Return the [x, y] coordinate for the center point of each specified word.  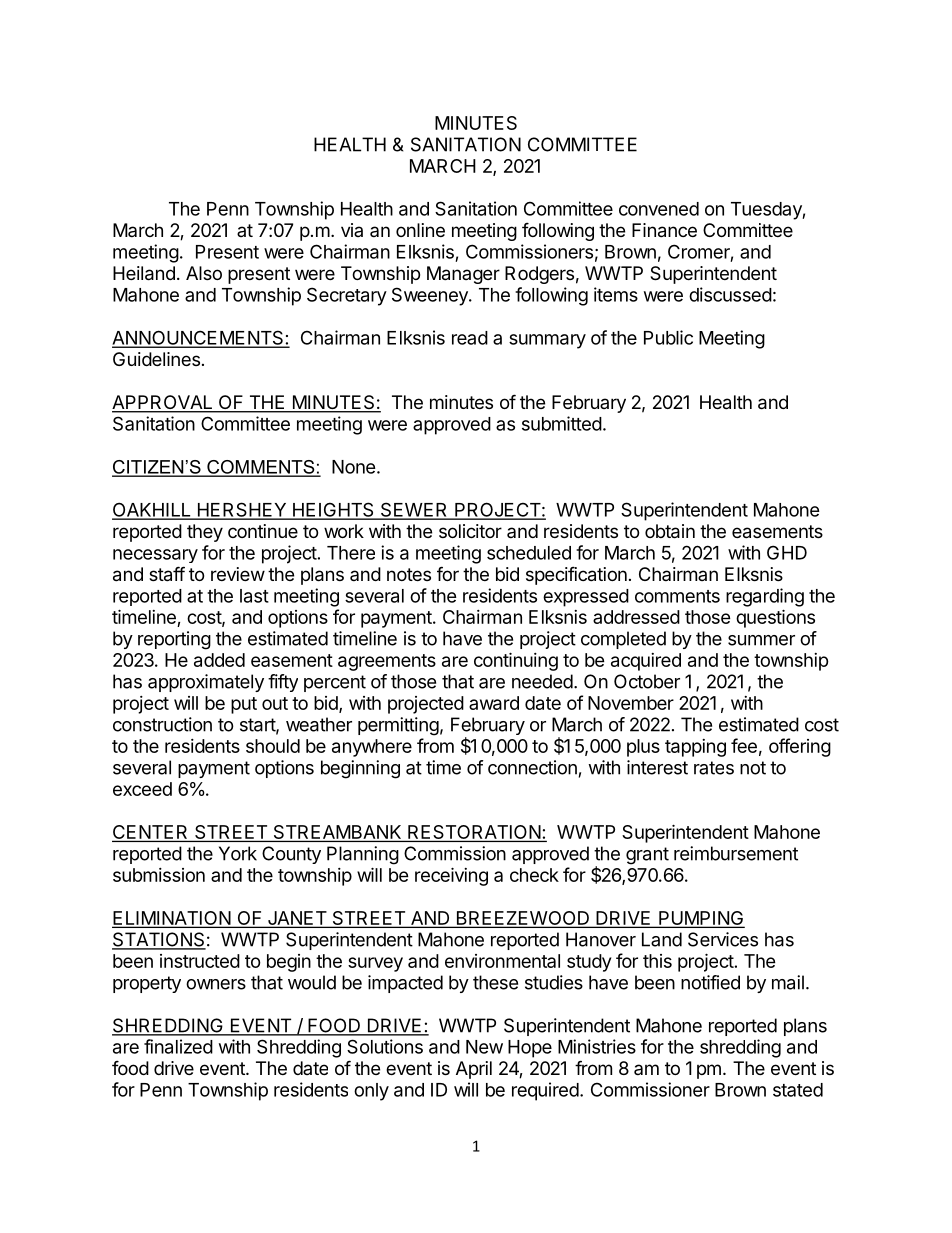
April [474, 1070]
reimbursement [736, 853]
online [420, 230]
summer [761, 640]
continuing [516, 661]
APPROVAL [163, 403]
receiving [451, 876]
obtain [670, 531]
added [219, 660]
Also [204, 273]
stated [798, 1090]
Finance [664, 230]
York [238, 853]
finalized [178, 1046]
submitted [562, 423]
